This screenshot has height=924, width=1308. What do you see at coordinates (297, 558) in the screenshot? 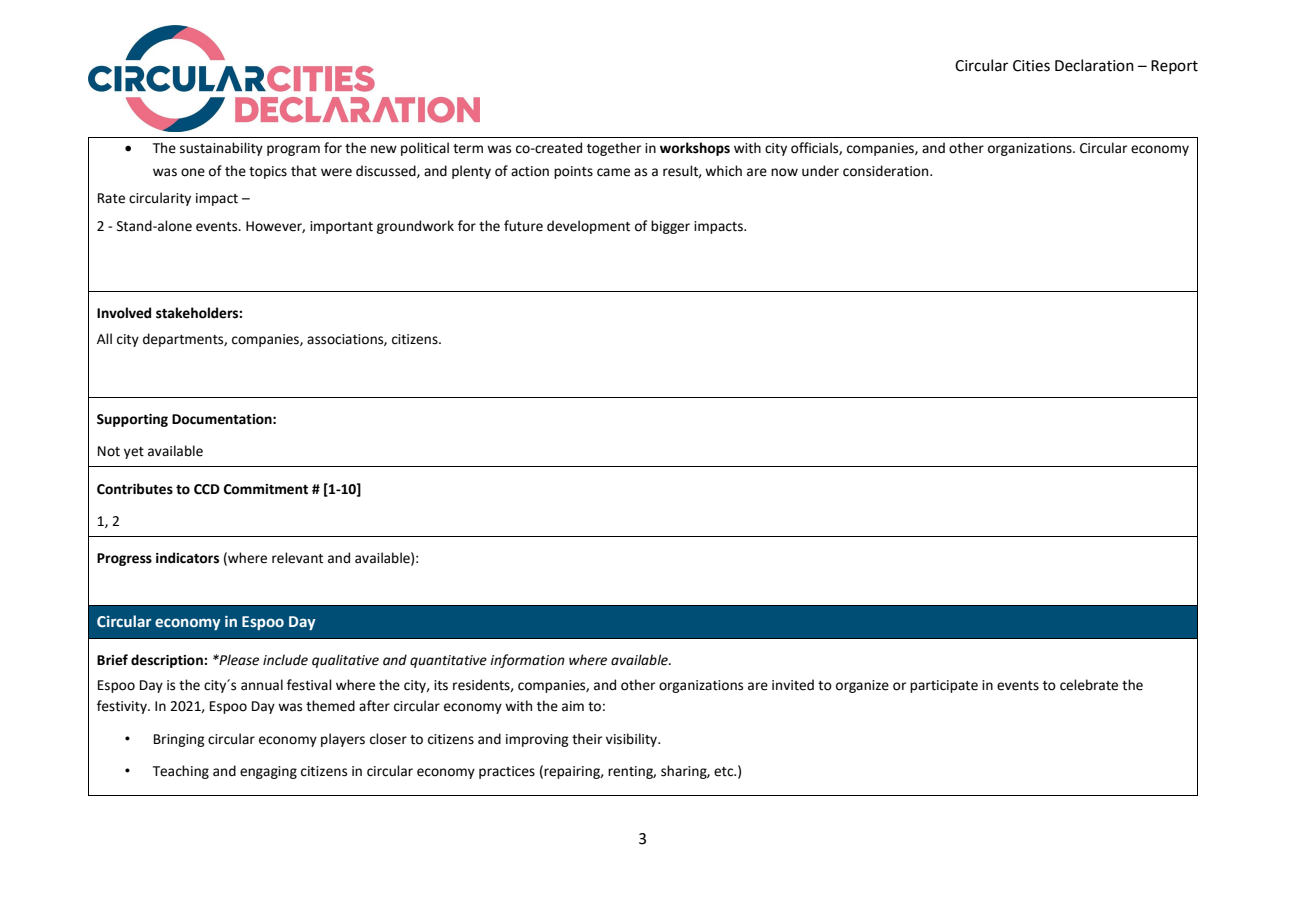
I see `relevant` at bounding box center [297, 558].
